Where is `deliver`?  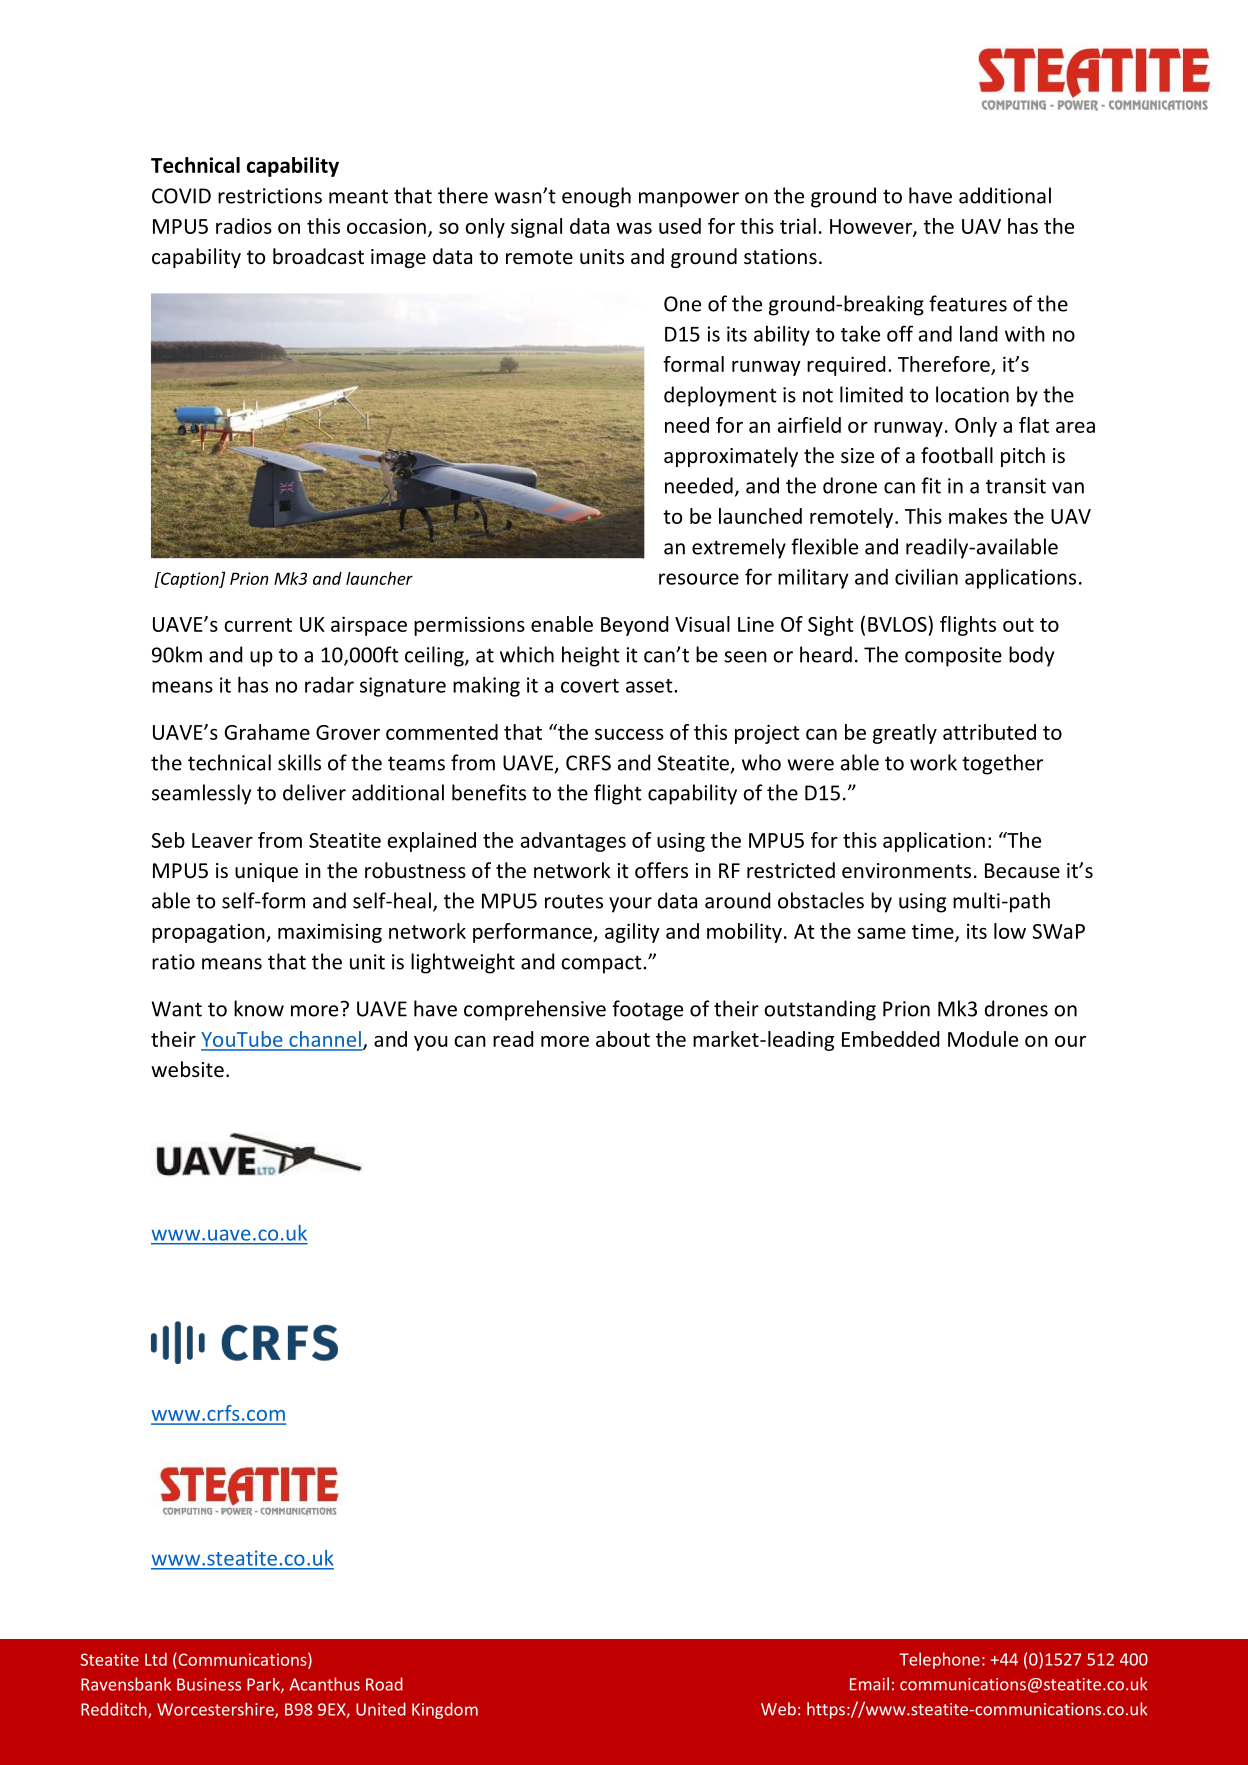
deliver is located at coordinates (314, 792).
